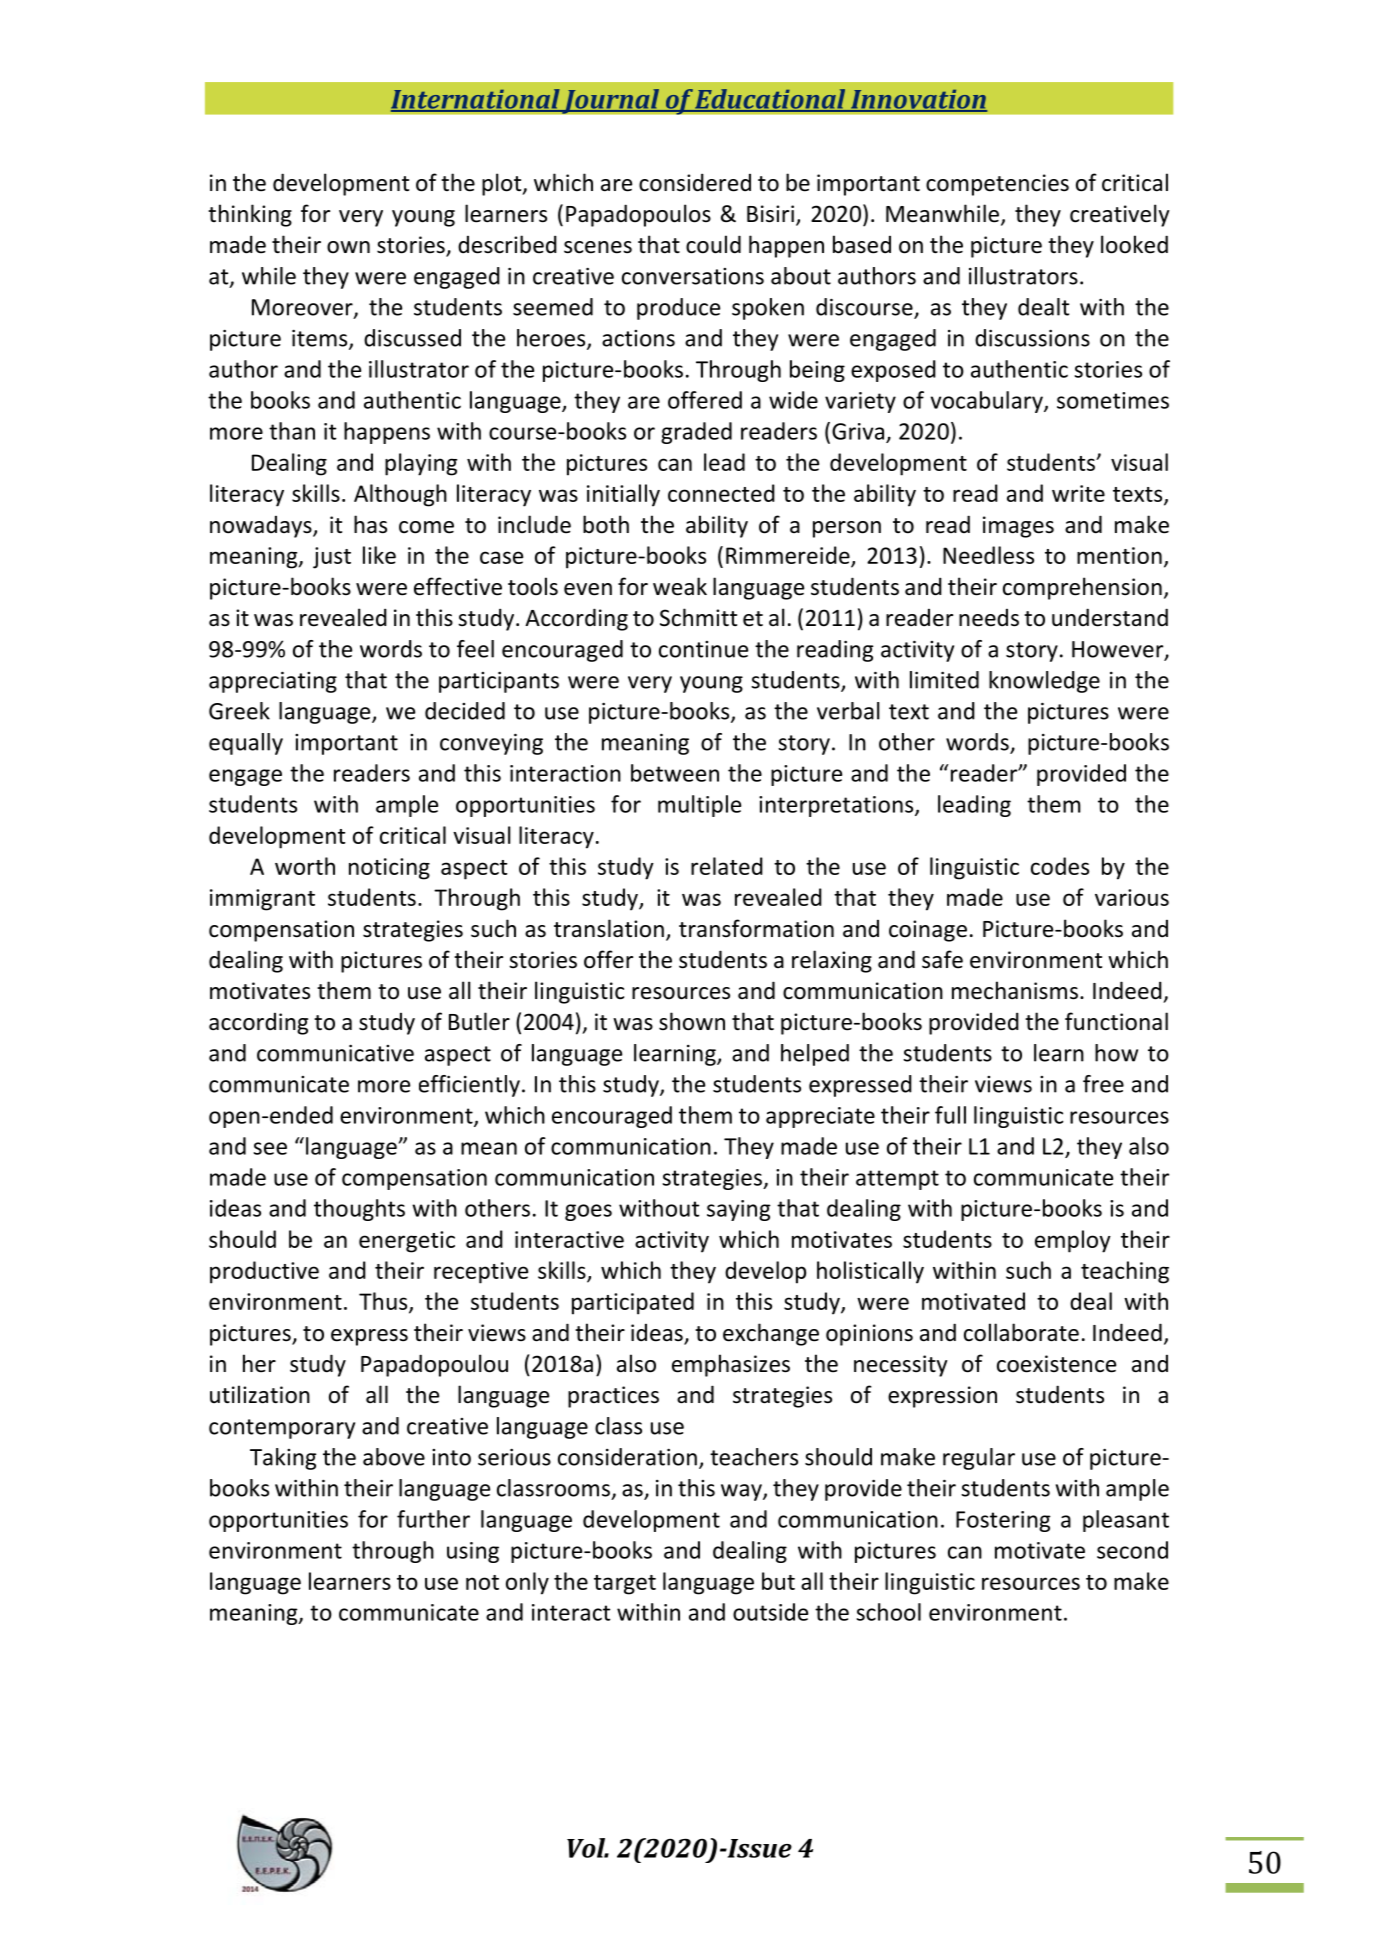 Image resolution: width=1378 pixels, height=1949 pixels. I want to click on Schmitt, so click(698, 617).
